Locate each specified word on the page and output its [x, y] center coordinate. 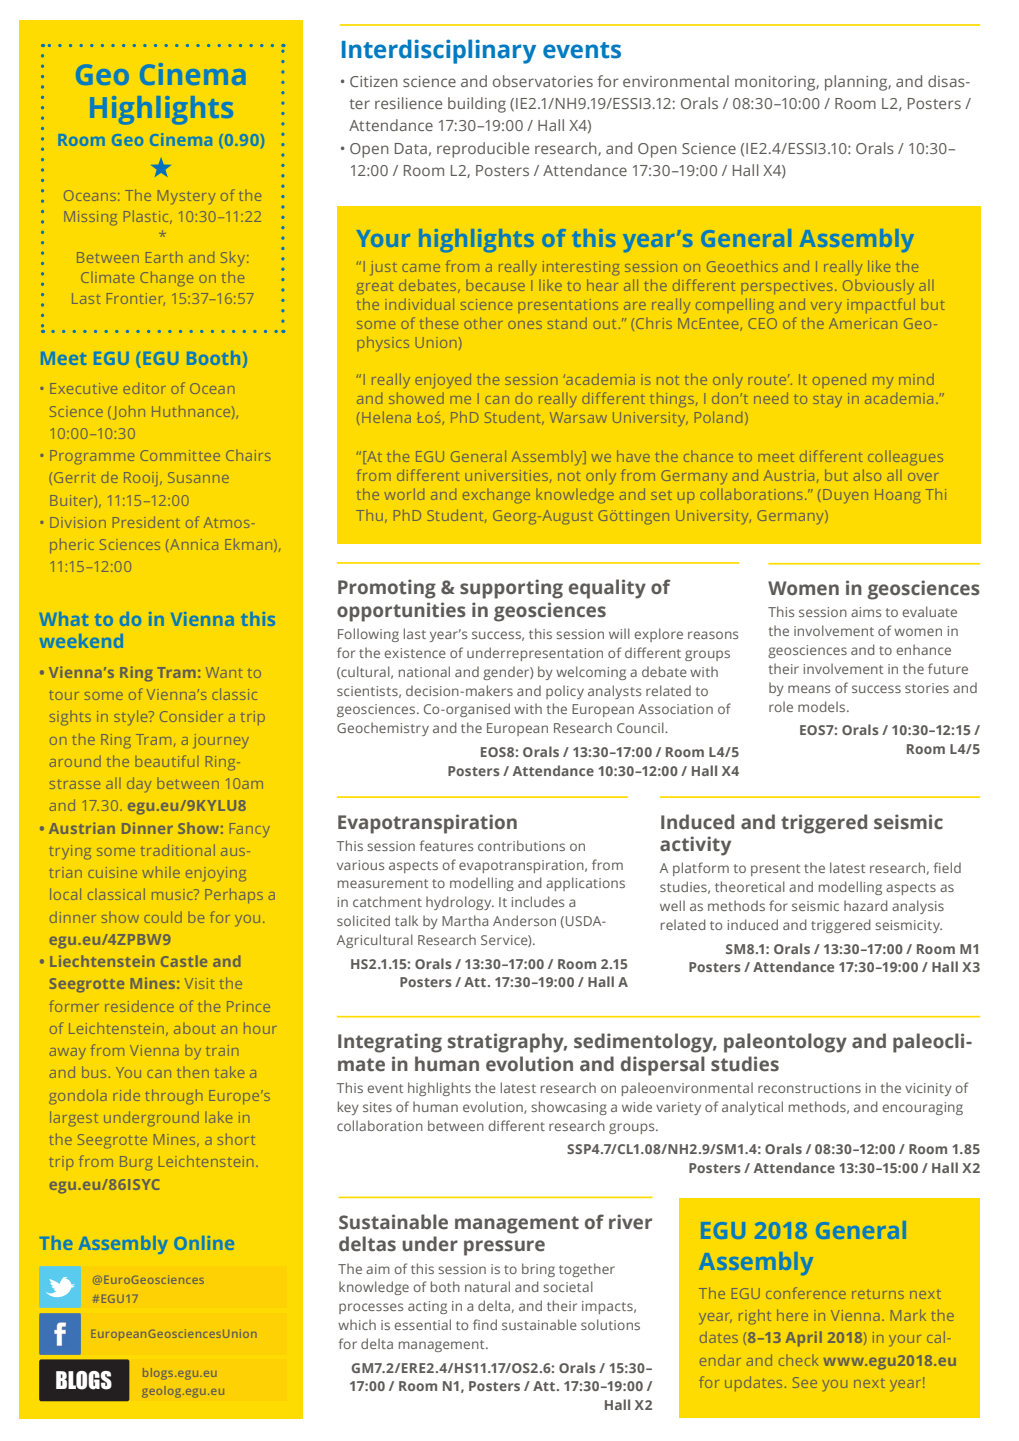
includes [538, 901]
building [477, 105]
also [867, 475]
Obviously [878, 287]
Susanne [198, 477]
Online [204, 1243]
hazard [866, 905]
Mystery [186, 197]
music [173, 894]
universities [508, 476]
